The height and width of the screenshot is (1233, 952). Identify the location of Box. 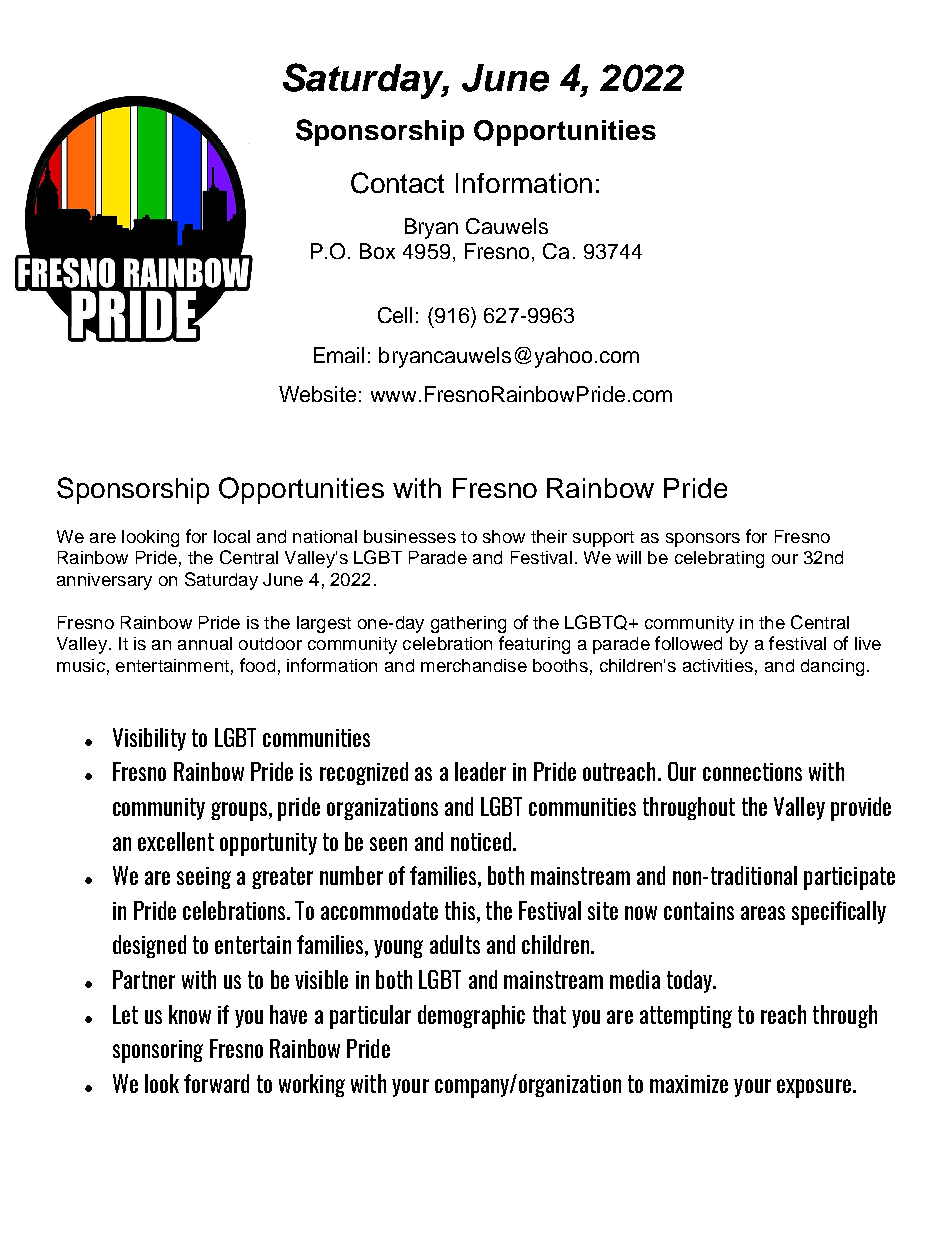
(377, 251).
